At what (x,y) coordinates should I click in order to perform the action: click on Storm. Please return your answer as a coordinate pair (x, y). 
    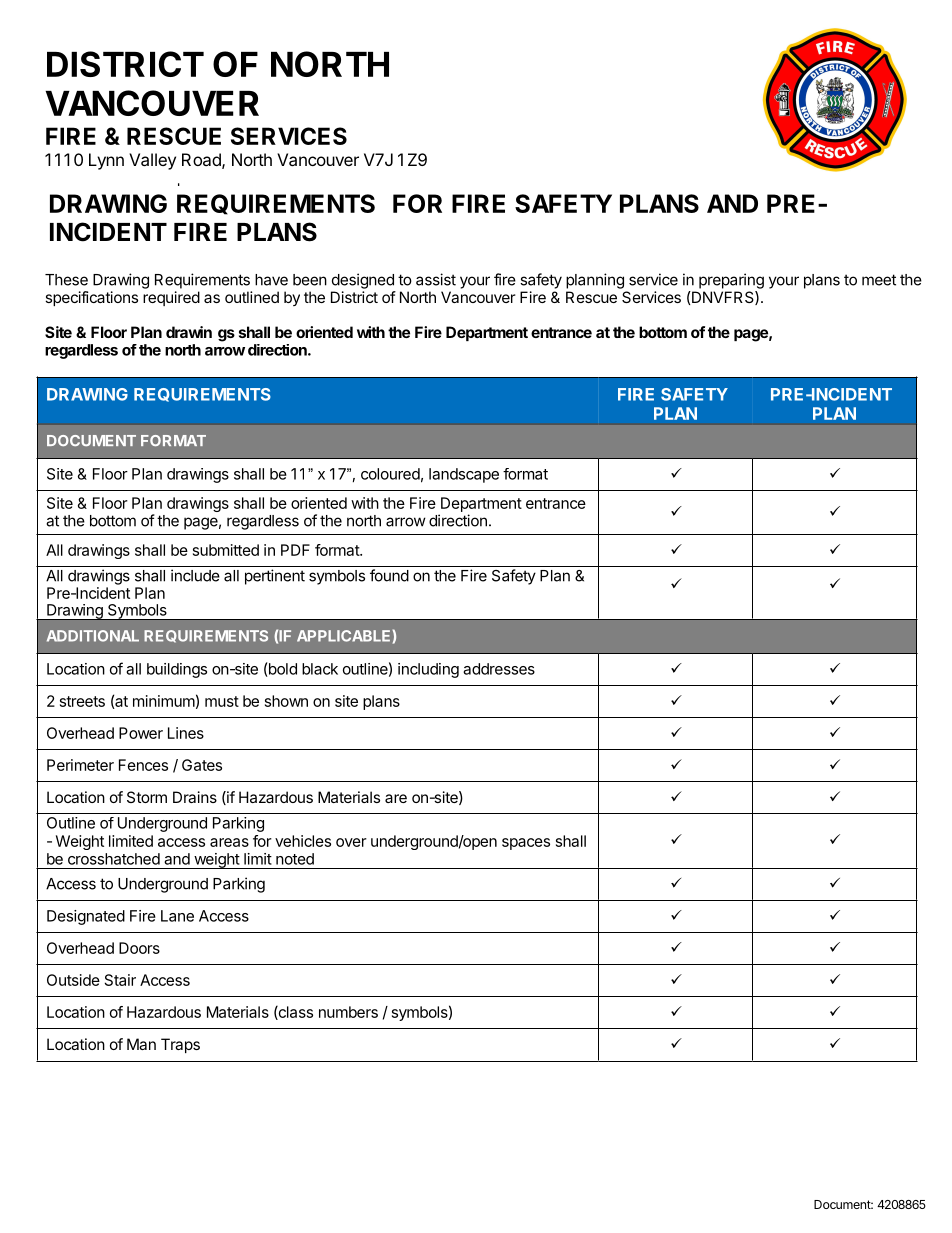
    Looking at the image, I should click on (147, 797).
